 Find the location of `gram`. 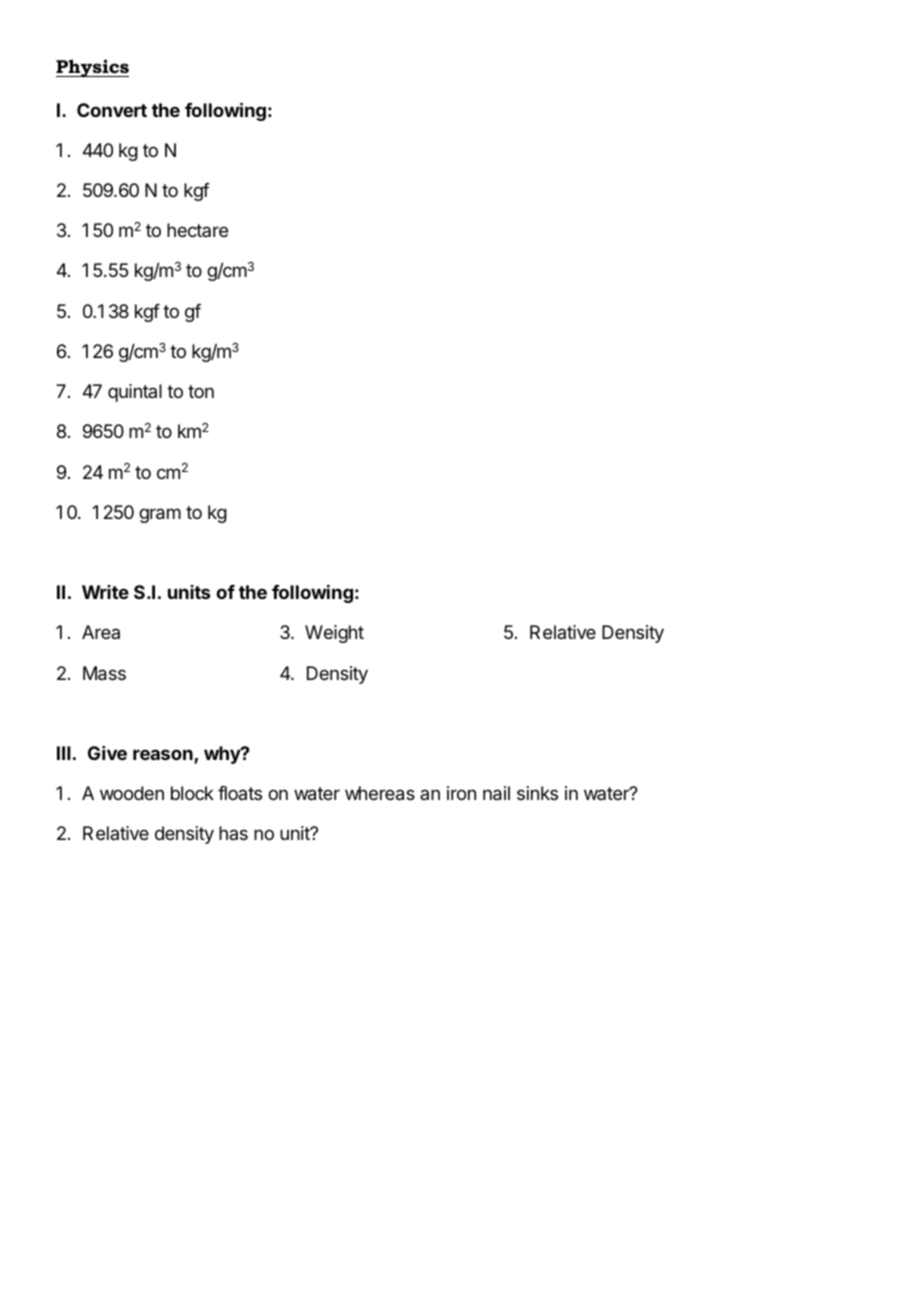

gram is located at coordinates (160, 515).
